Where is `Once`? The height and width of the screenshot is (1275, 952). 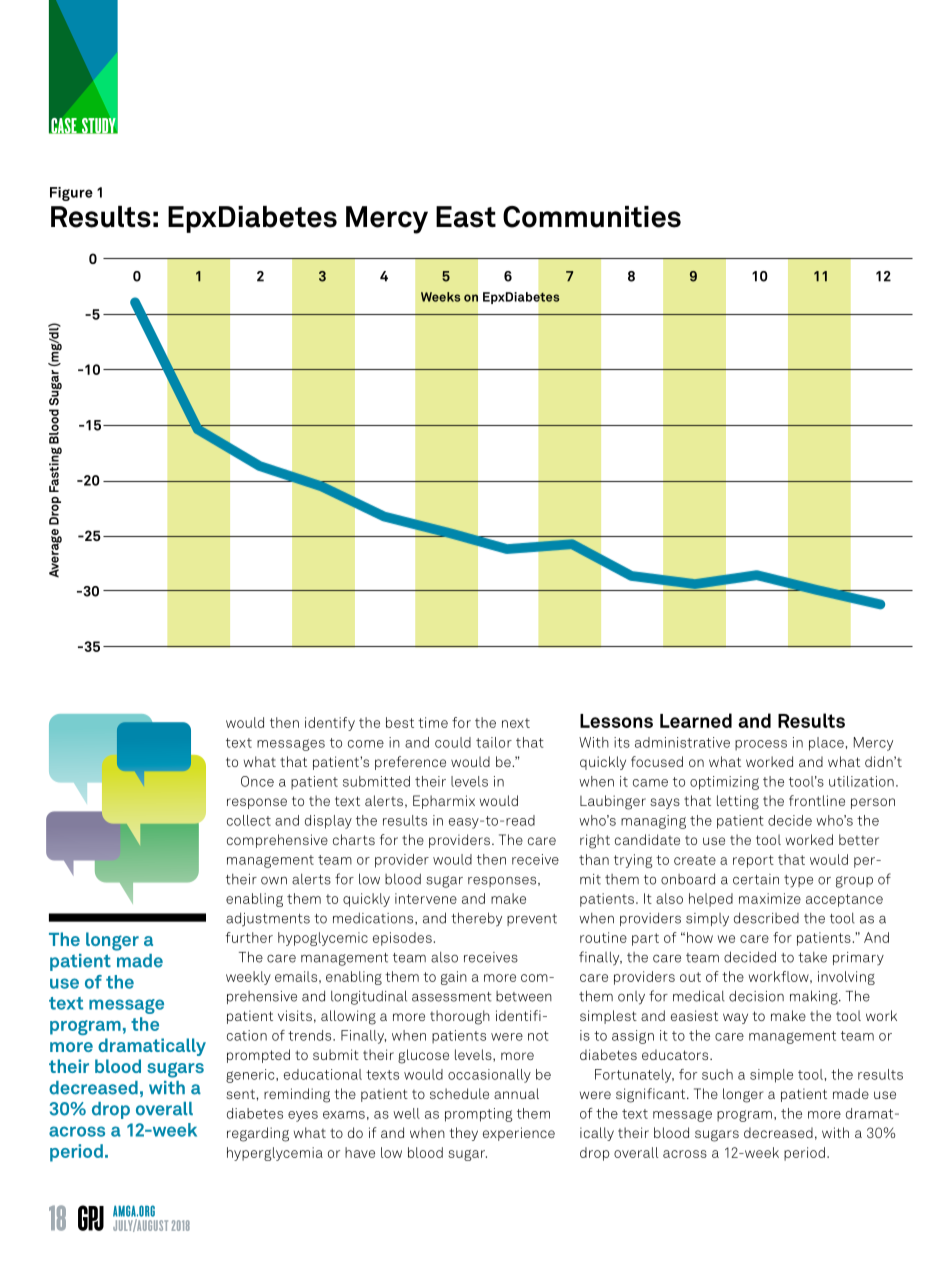 Once is located at coordinates (257, 781).
